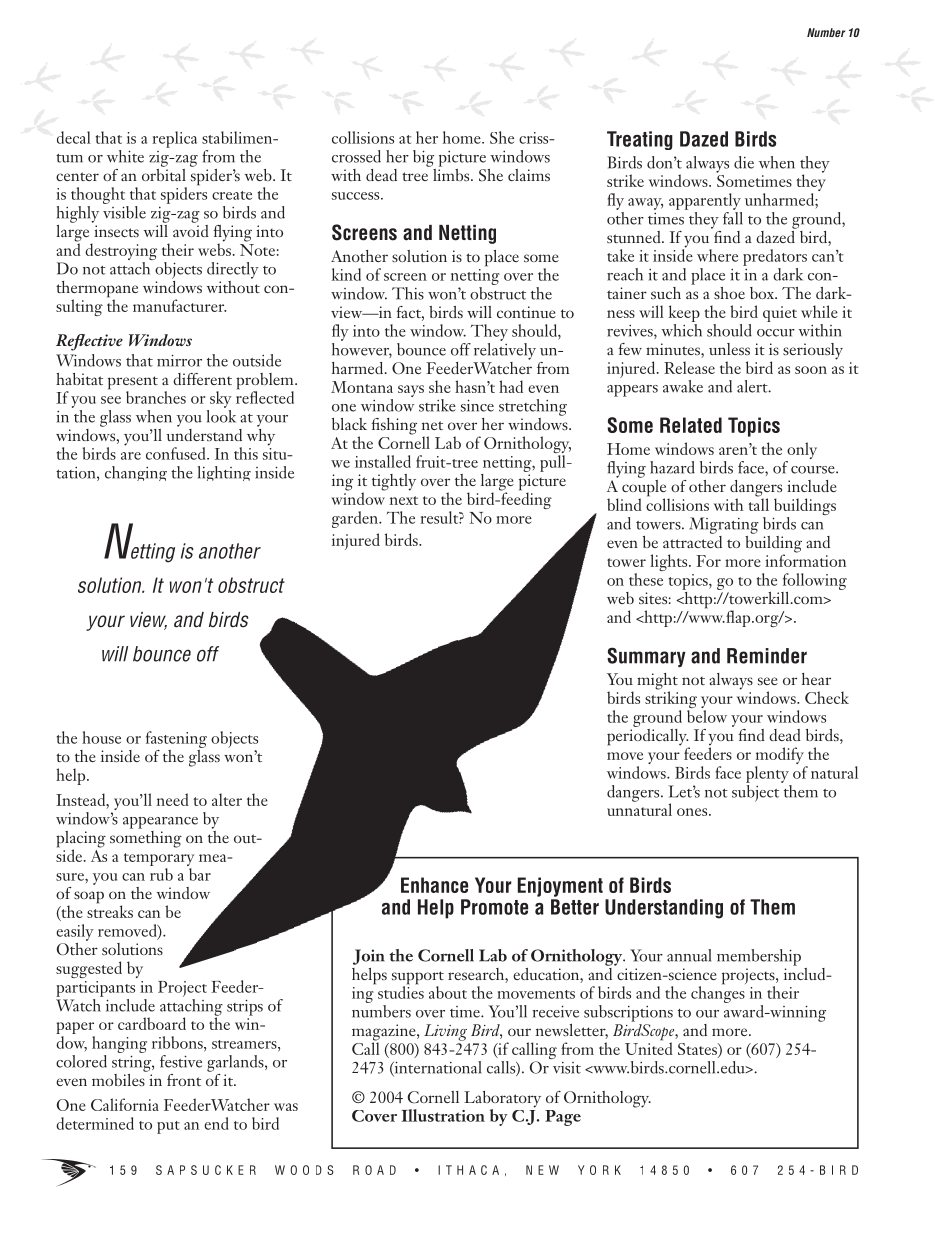  I want to click on limbs, so click(451, 173).
